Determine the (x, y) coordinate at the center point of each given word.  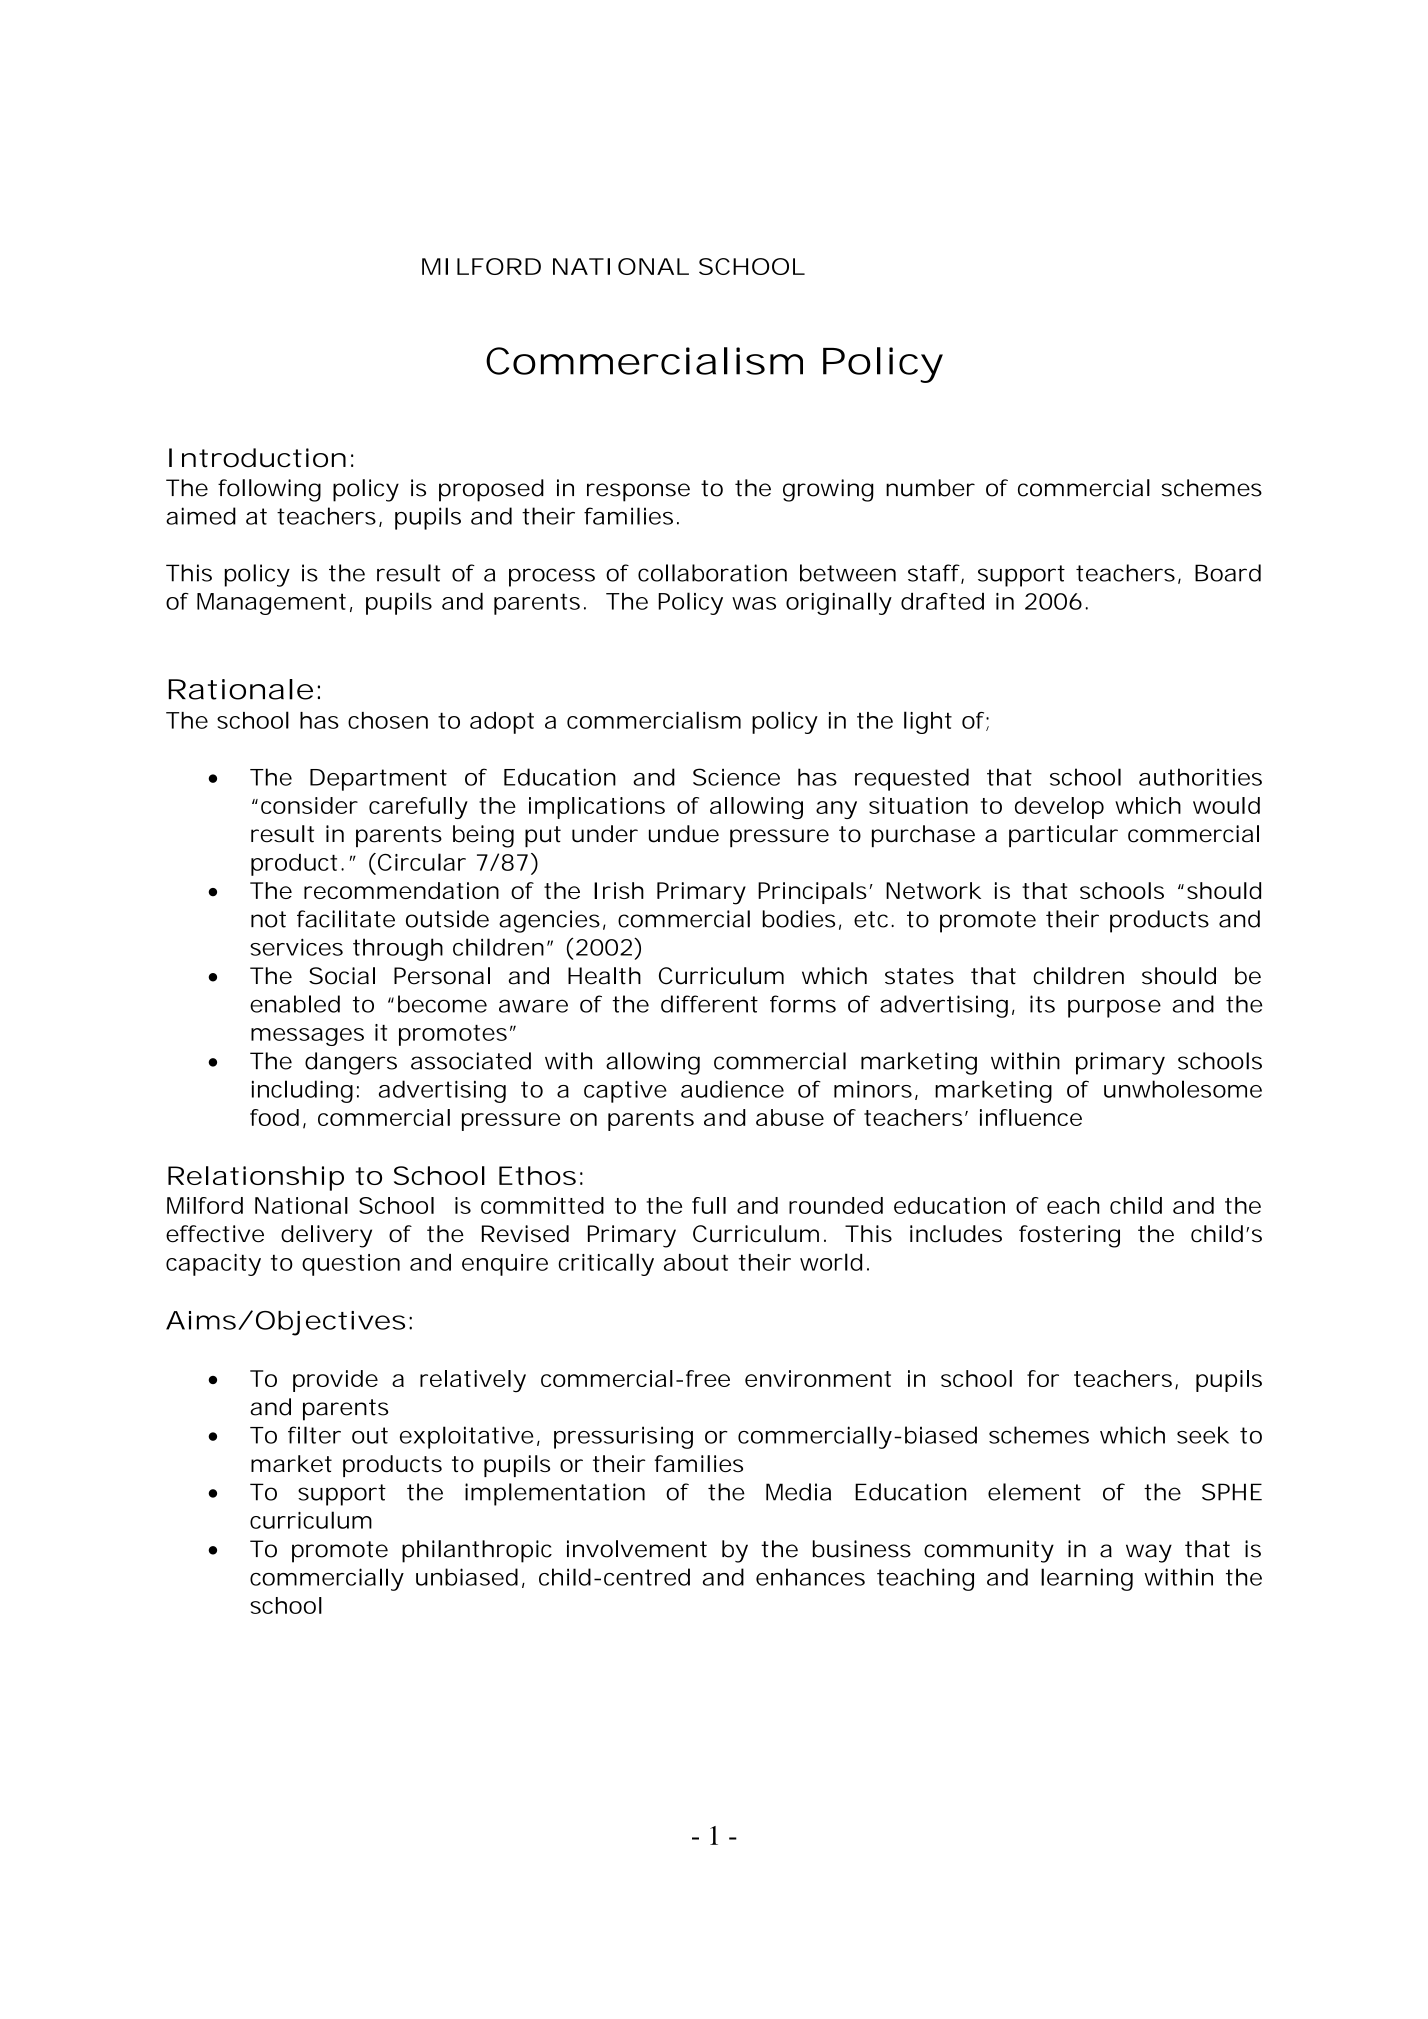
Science (736, 777)
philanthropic (477, 1551)
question (351, 1265)
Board (1228, 573)
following (269, 490)
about (696, 1262)
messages (307, 1037)
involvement (637, 1549)
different (709, 1004)
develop (1059, 808)
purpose (1114, 1008)
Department (378, 780)
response (638, 492)
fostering (1069, 1236)
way (1149, 1553)
